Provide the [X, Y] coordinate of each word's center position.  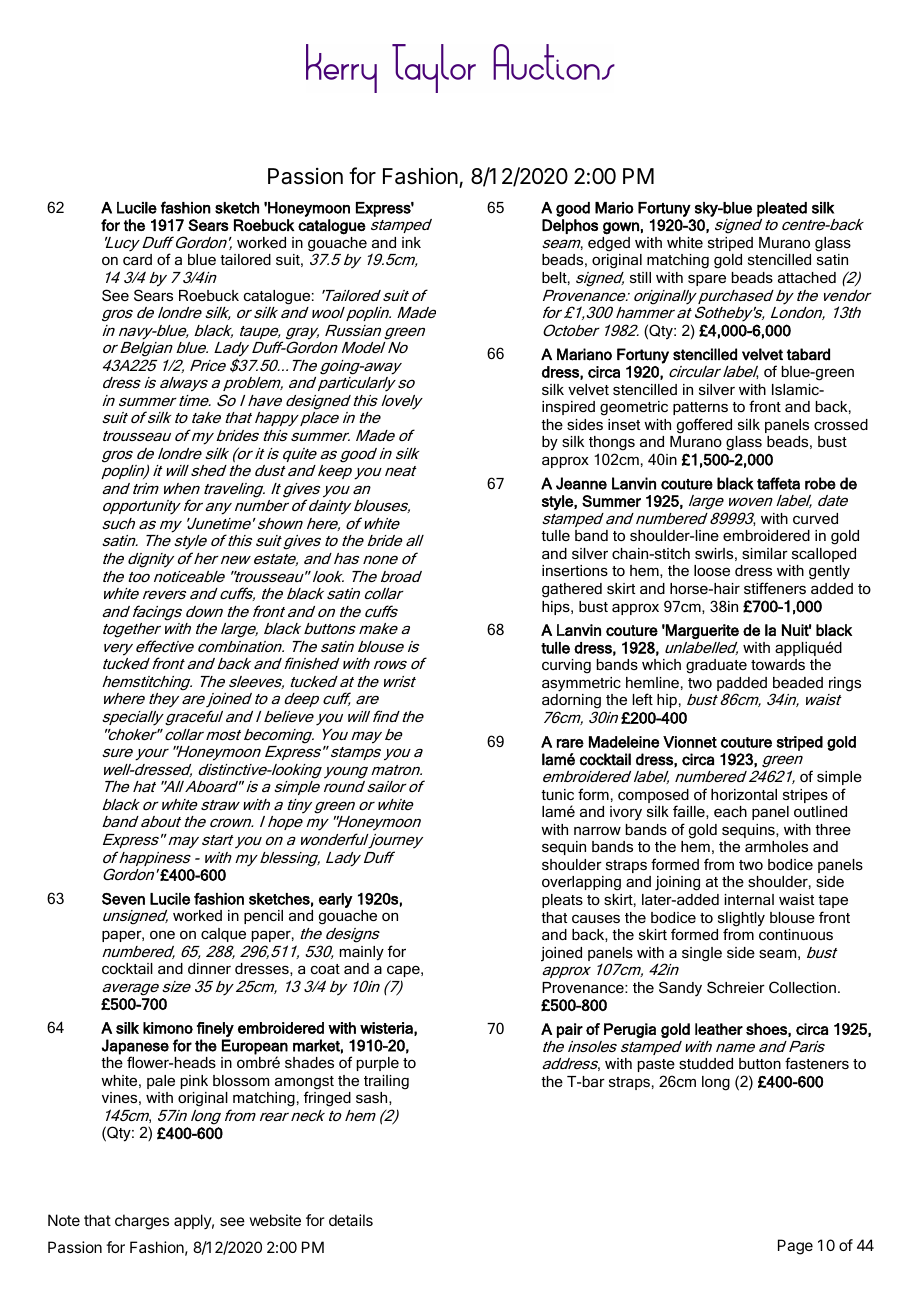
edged [609, 244]
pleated [782, 209]
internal [749, 899]
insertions [575, 570]
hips [557, 608]
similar [765, 553]
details [351, 1220]
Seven [123, 899]
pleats [562, 901]
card [137, 259]
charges [142, 1222]
